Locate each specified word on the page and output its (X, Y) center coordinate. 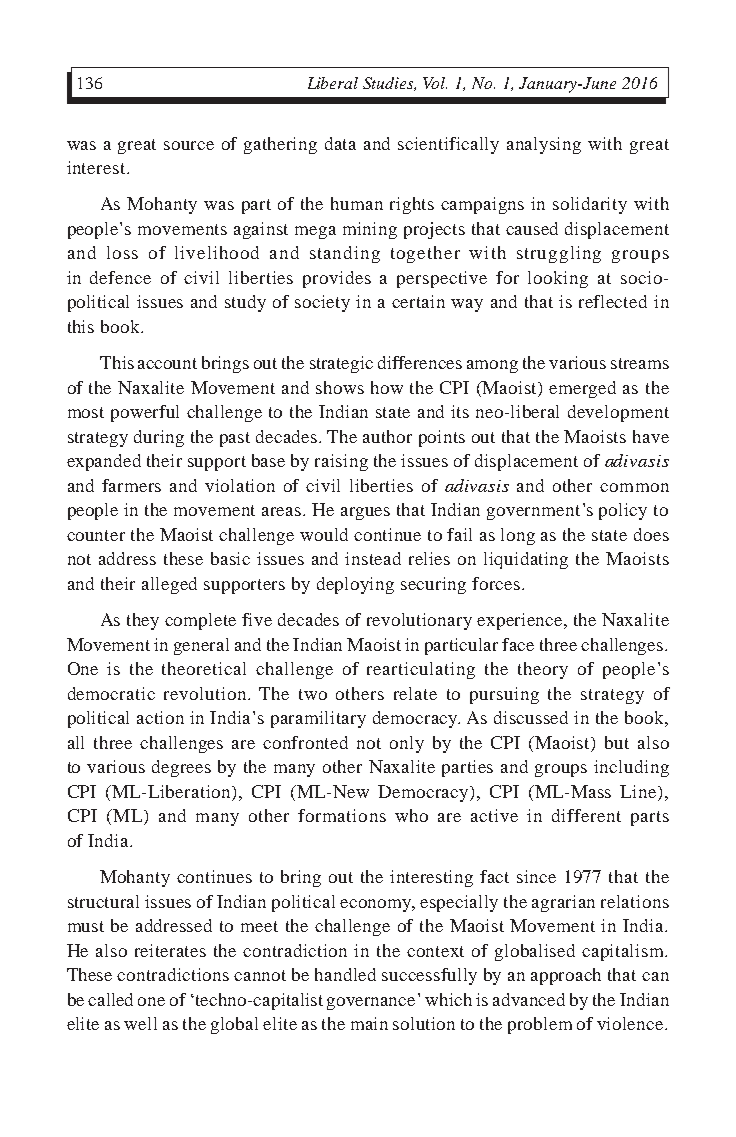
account (167, 363)
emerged (582, 389)
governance (371, 1003)
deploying (355, 585)
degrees (181, 768)
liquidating (526, 560)
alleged (169, 585)
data (340, 143)
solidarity (590, 205)
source (189, 145)
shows (340, 387)
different (586, 815)
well (140, 1023)
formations (342, 815)
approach (566, 976)
